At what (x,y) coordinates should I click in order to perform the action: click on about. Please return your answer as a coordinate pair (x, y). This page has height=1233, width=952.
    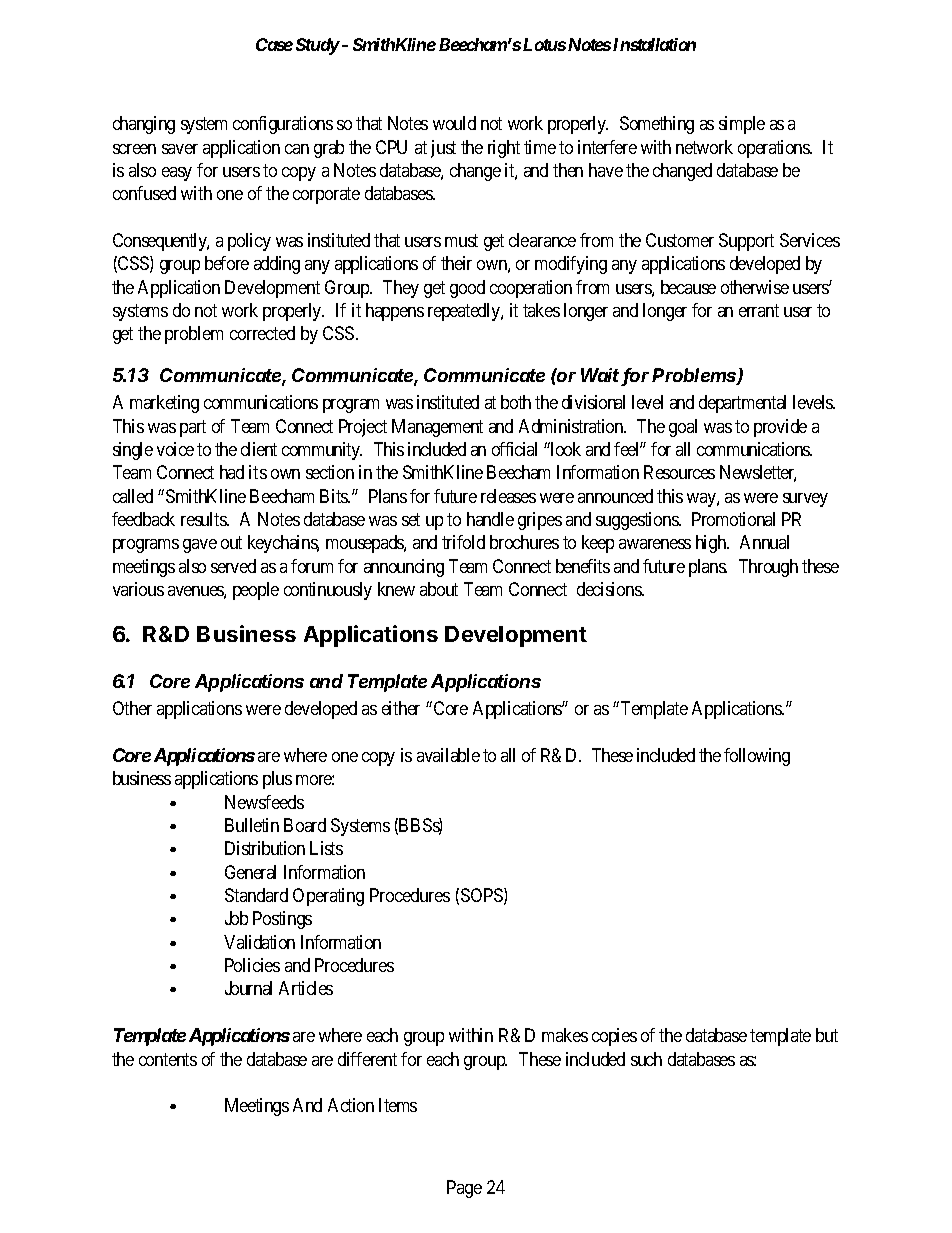
    Looking at the image, I should click on (439, 589).
